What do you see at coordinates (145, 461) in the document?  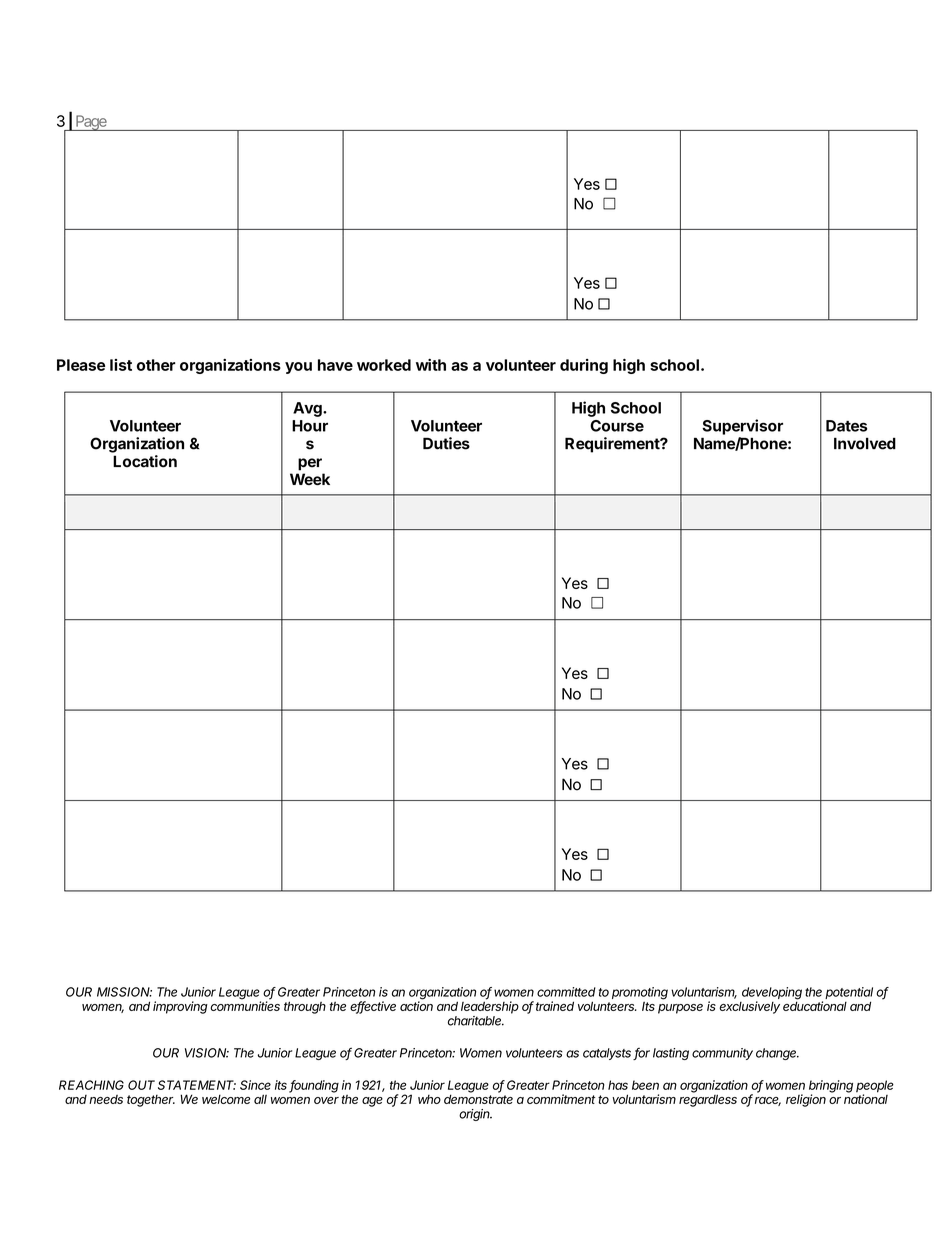 I see `Location` at bounding box center [145, 461].
